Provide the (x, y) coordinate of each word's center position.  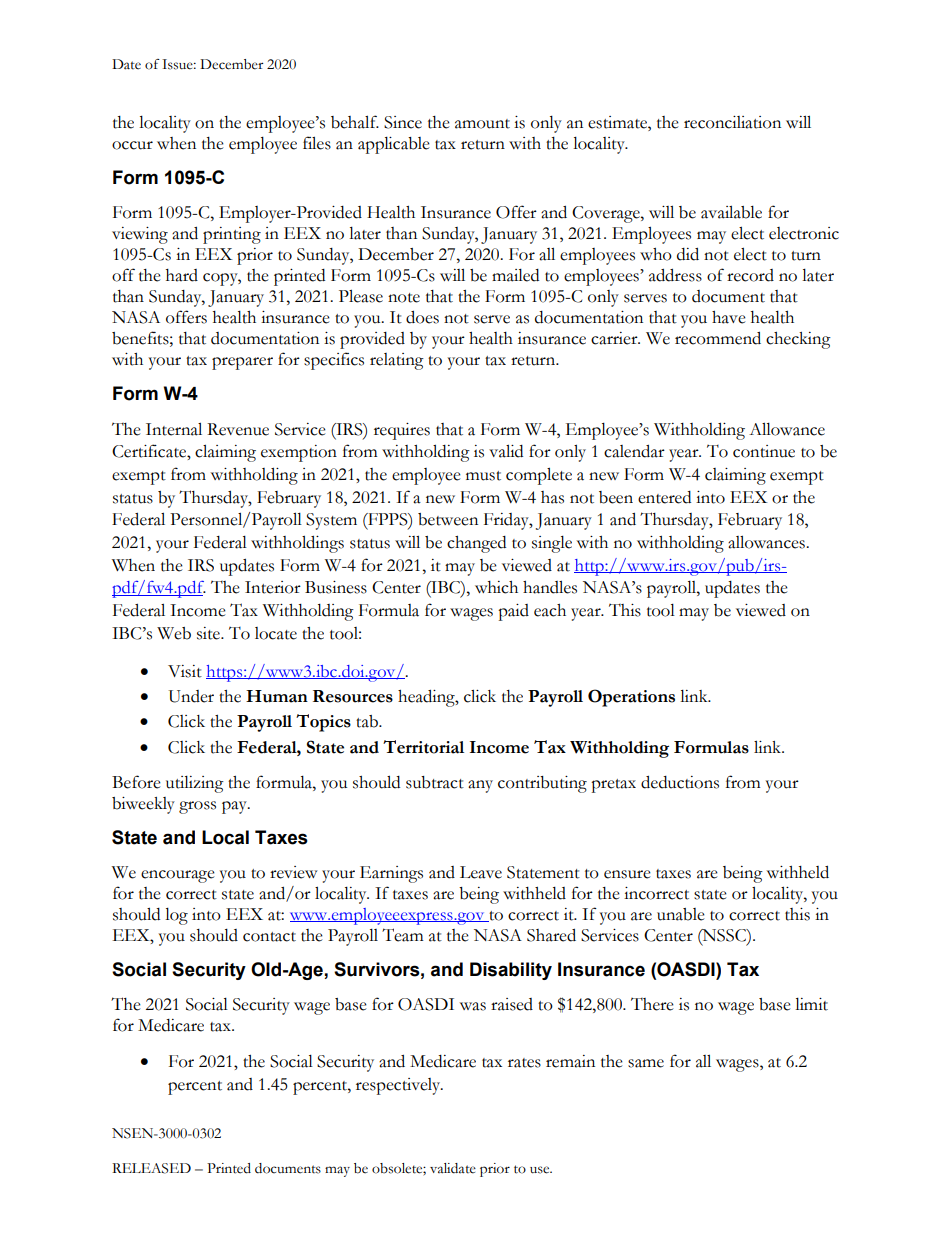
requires (402, 431)
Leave (481, 872)
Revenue (238, 429)
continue (764, 451)
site (209, 633)
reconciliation (732, 122)
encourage (178, 876)
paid (513, 612)
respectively (399, 1086)
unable (681, 914)
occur (132, 145)
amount (482, 124)
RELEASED (151, 1168)
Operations (631, 698)
